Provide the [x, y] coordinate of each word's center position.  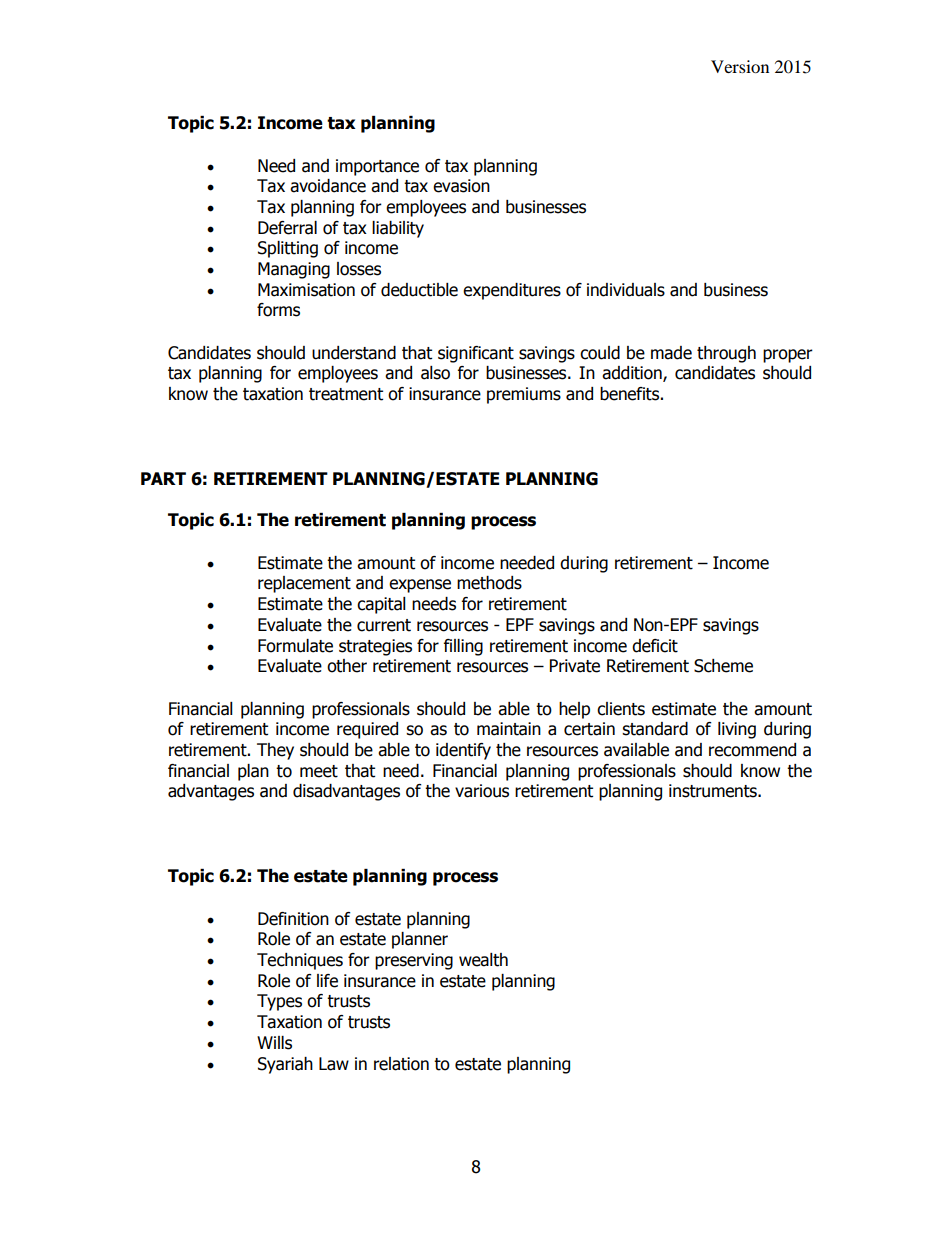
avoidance [328, 186]
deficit [655, 646]
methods [489, 583]
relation [401, 1064]
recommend [752, 750]
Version [740, 66]
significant [476, 354]
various [482, 791]
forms [278, 310]
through [726, 354]
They [275, 751]
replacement [304, 584]
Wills [274, 1043]
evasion [461, 186]
